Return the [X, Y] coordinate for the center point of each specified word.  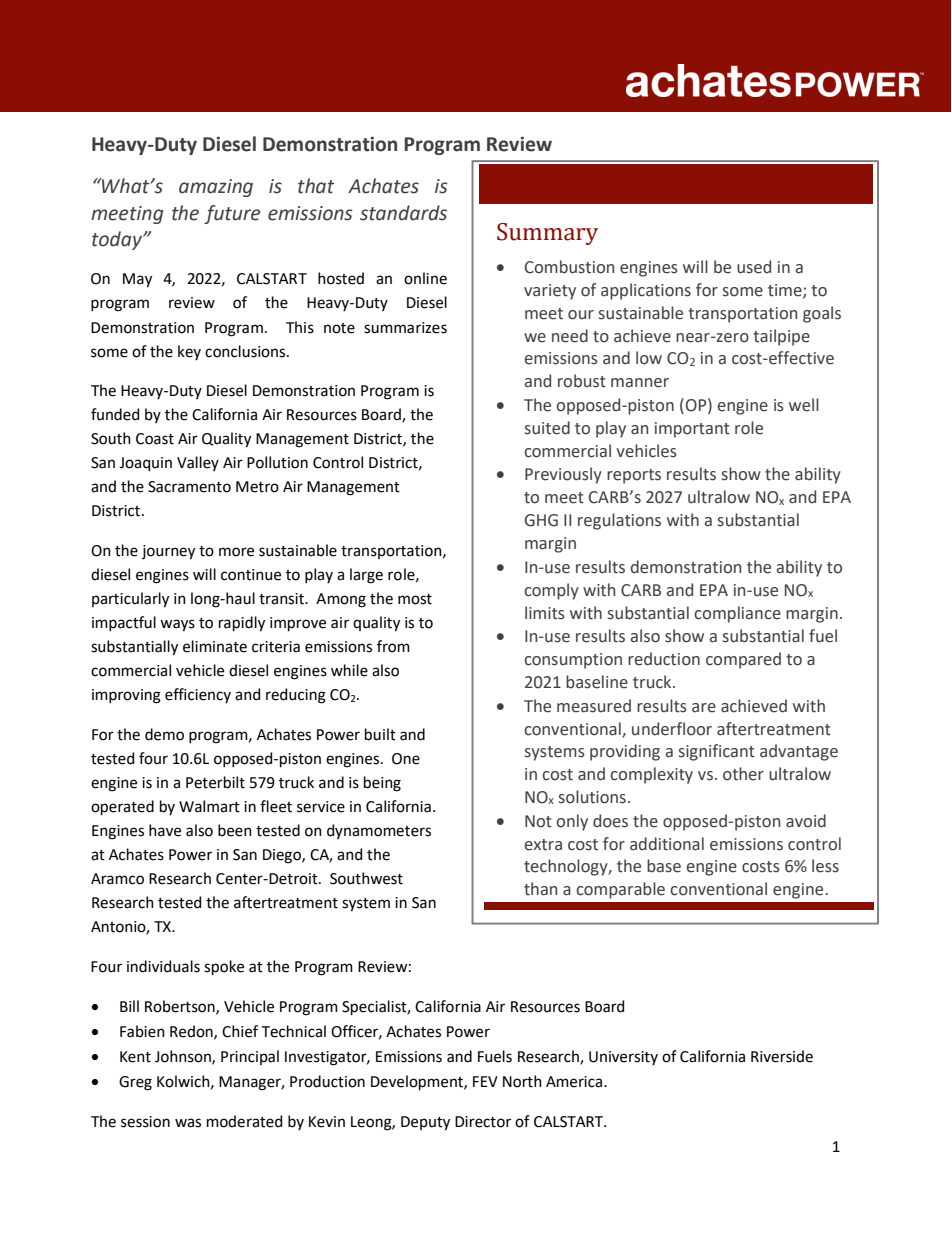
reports [634, 476]
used [754, 267]
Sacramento [189, 487]
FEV [485, 1081]
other [743, 774]
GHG [541, 520]
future [232, 214]
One [406, 759]
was [188, 1123]
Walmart [209, 806]
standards [403, 213]
